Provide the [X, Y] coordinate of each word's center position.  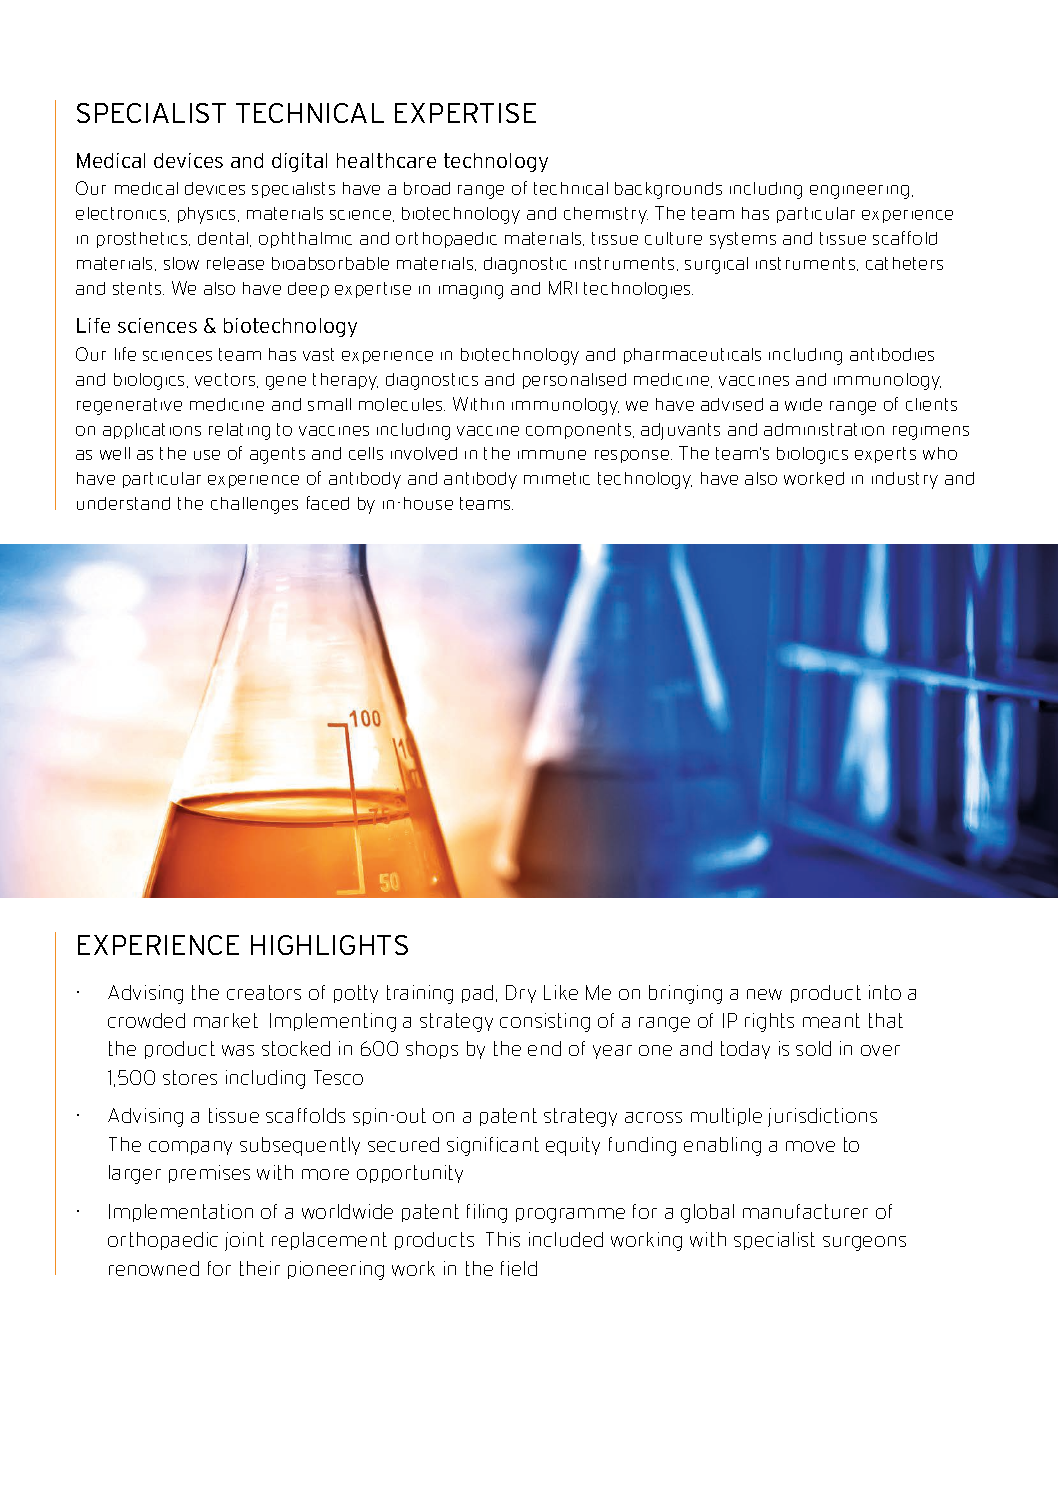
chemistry [606, 215]
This [503, 1239]
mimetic [557, 478]
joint [244, 1241]
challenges [254, 505]
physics [208, 215]
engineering [859, 192]
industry [905, 480]
